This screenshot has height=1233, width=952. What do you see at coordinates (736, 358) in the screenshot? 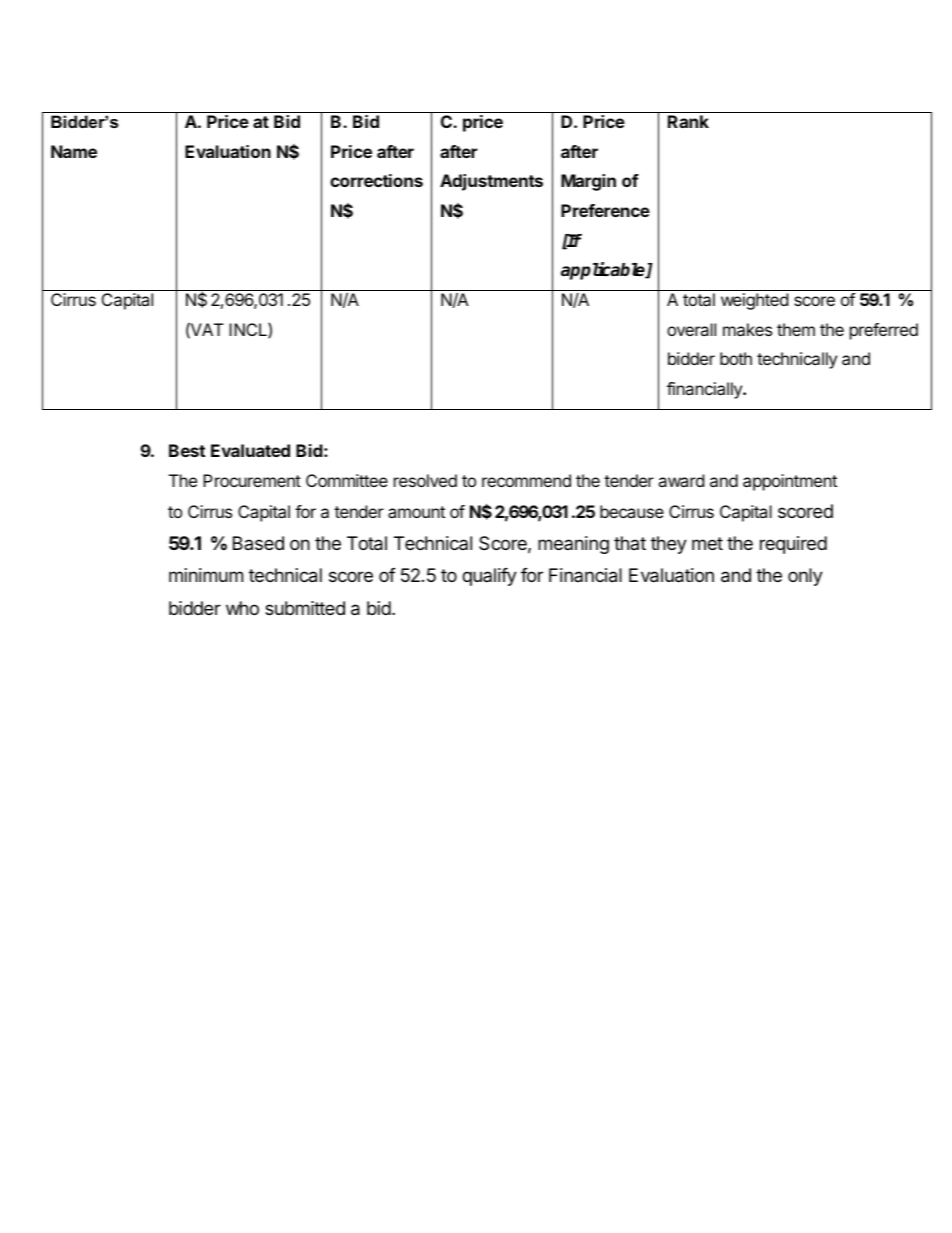
I see `both` at bounding box center [736, 358].
